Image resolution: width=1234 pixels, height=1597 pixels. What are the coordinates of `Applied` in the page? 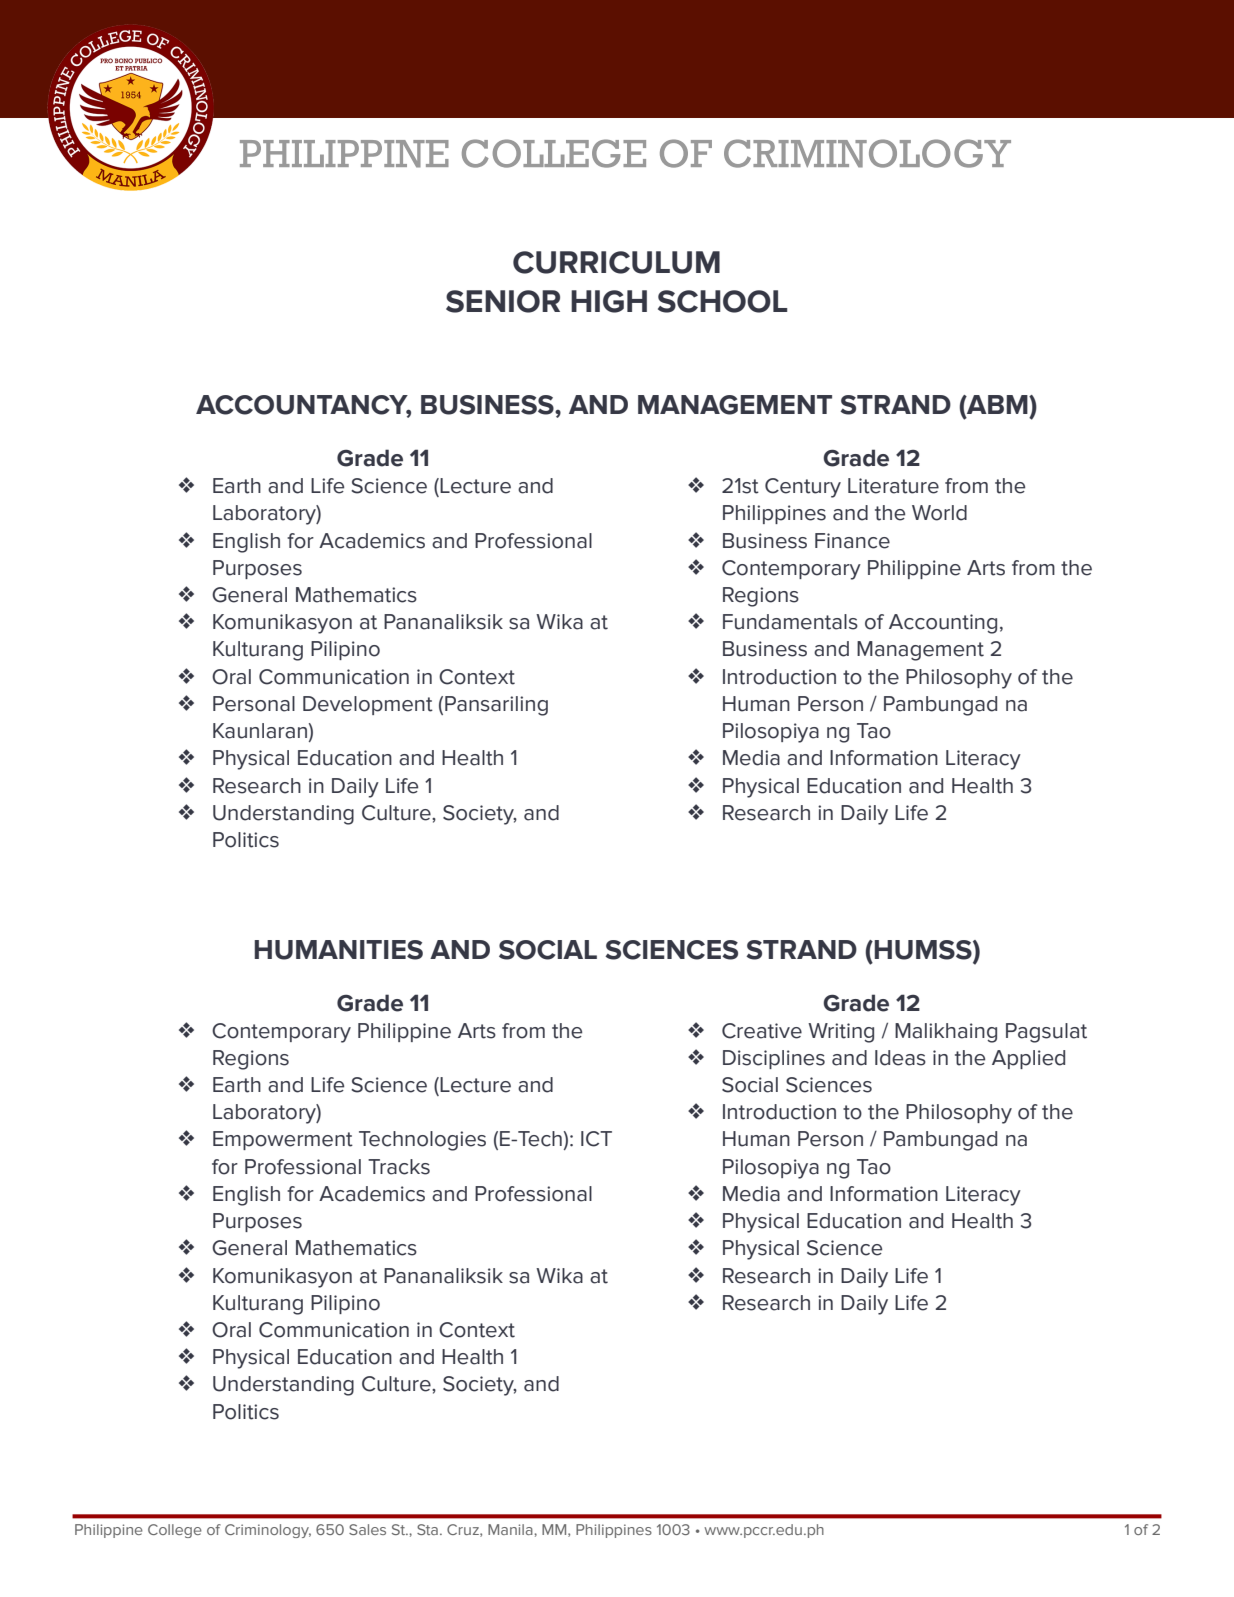 It's located at (1028, 1059).
